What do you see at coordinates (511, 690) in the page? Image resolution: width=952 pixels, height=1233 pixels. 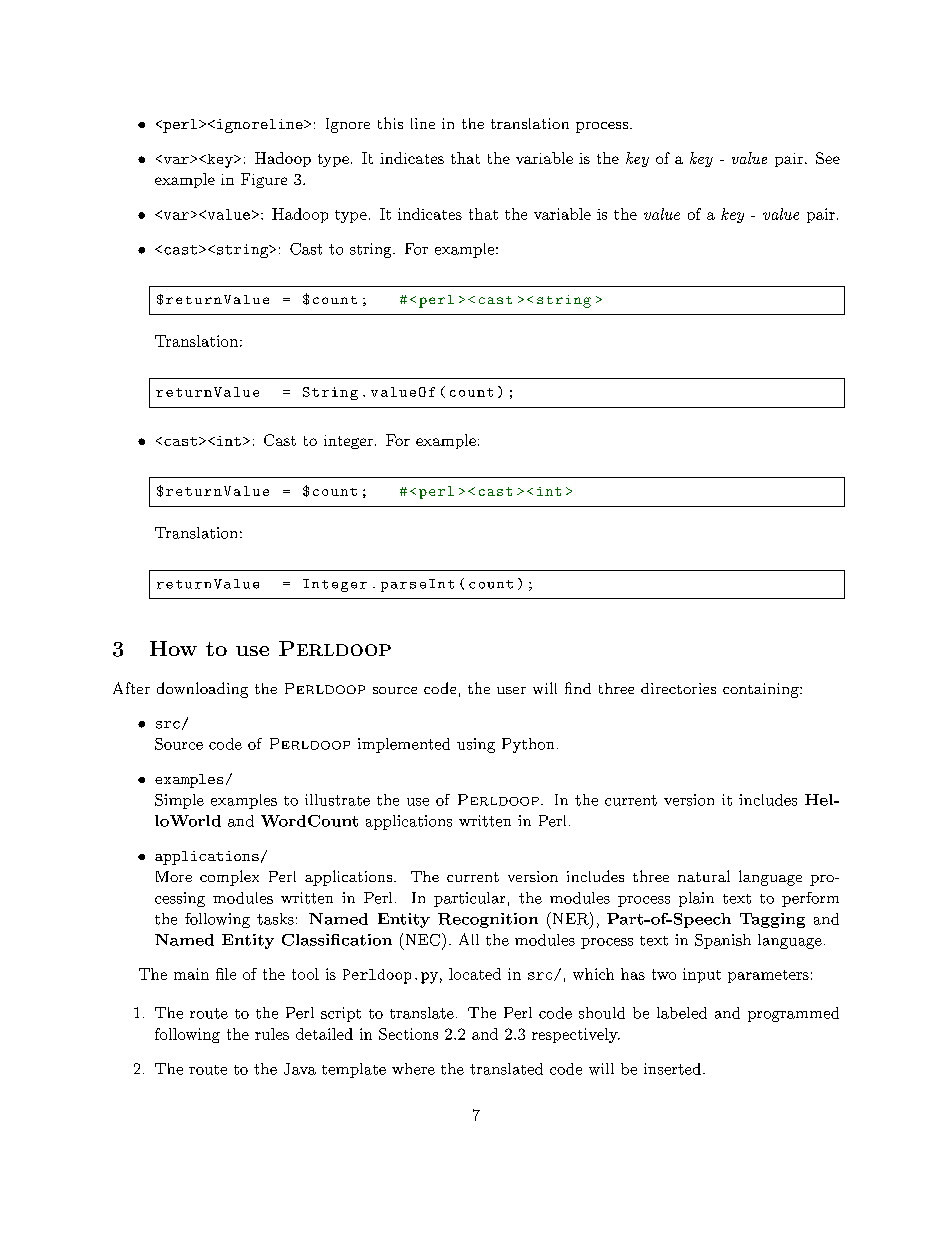 I see `user` at bounding box center [511, 690].
